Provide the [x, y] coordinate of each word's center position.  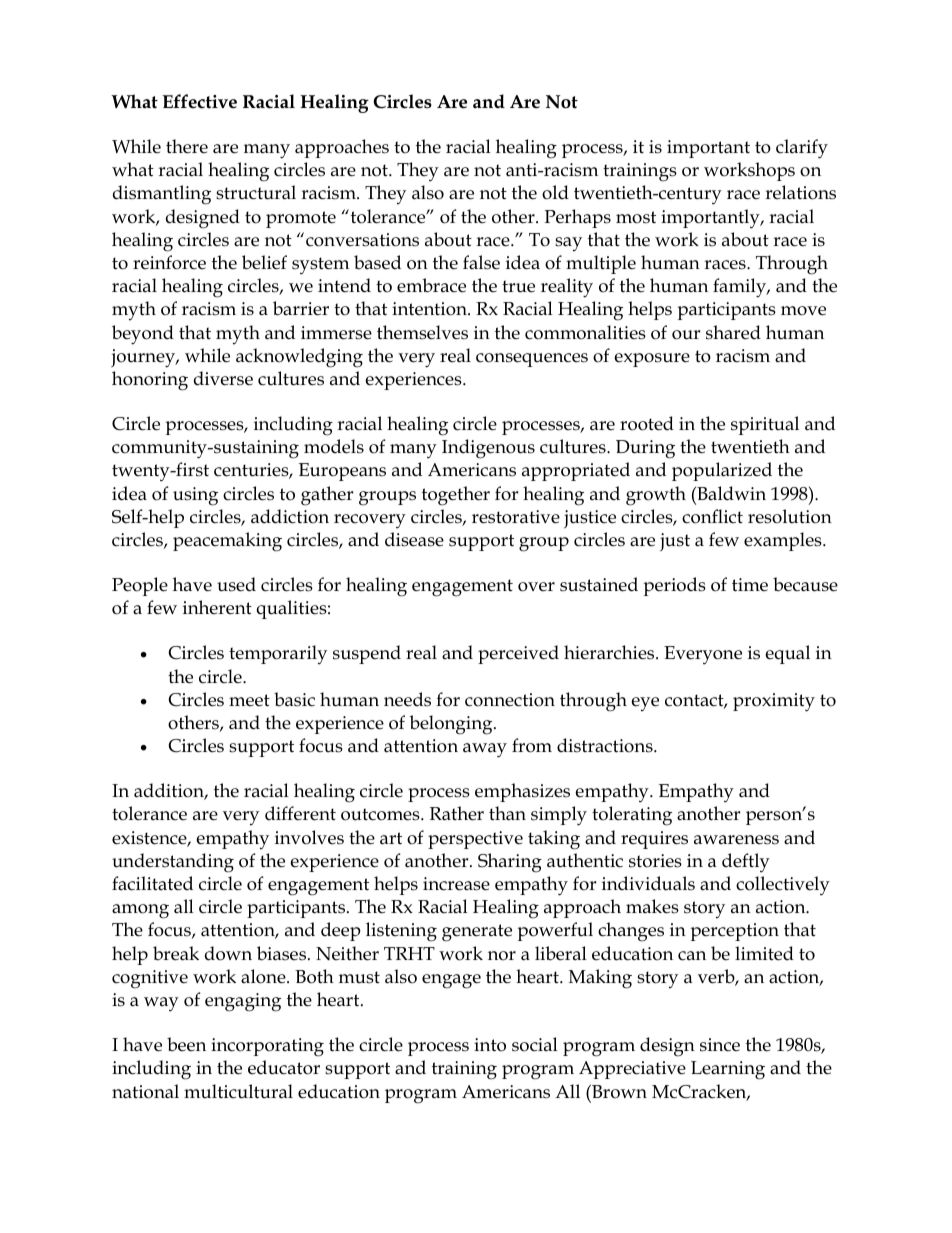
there [187, 146]
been [186, 1044]
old [555, 192]
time [750, 585]
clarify [802, 149]
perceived [518, 654]
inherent [217, 607]
